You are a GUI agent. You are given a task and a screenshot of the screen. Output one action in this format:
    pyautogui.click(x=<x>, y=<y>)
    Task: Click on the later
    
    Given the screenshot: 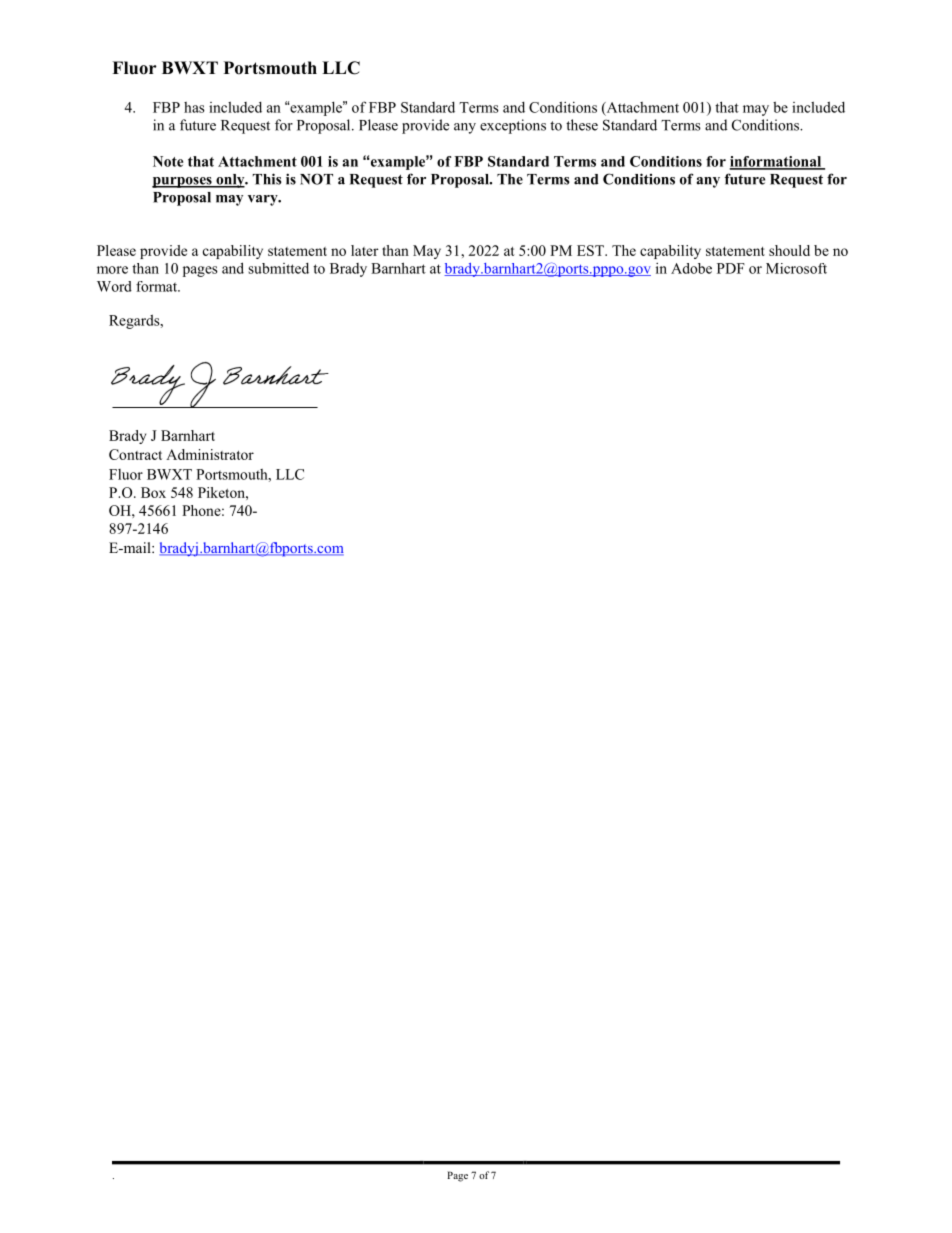 What is the action you would take?
    pyautogui.click(x=365, y=250)
